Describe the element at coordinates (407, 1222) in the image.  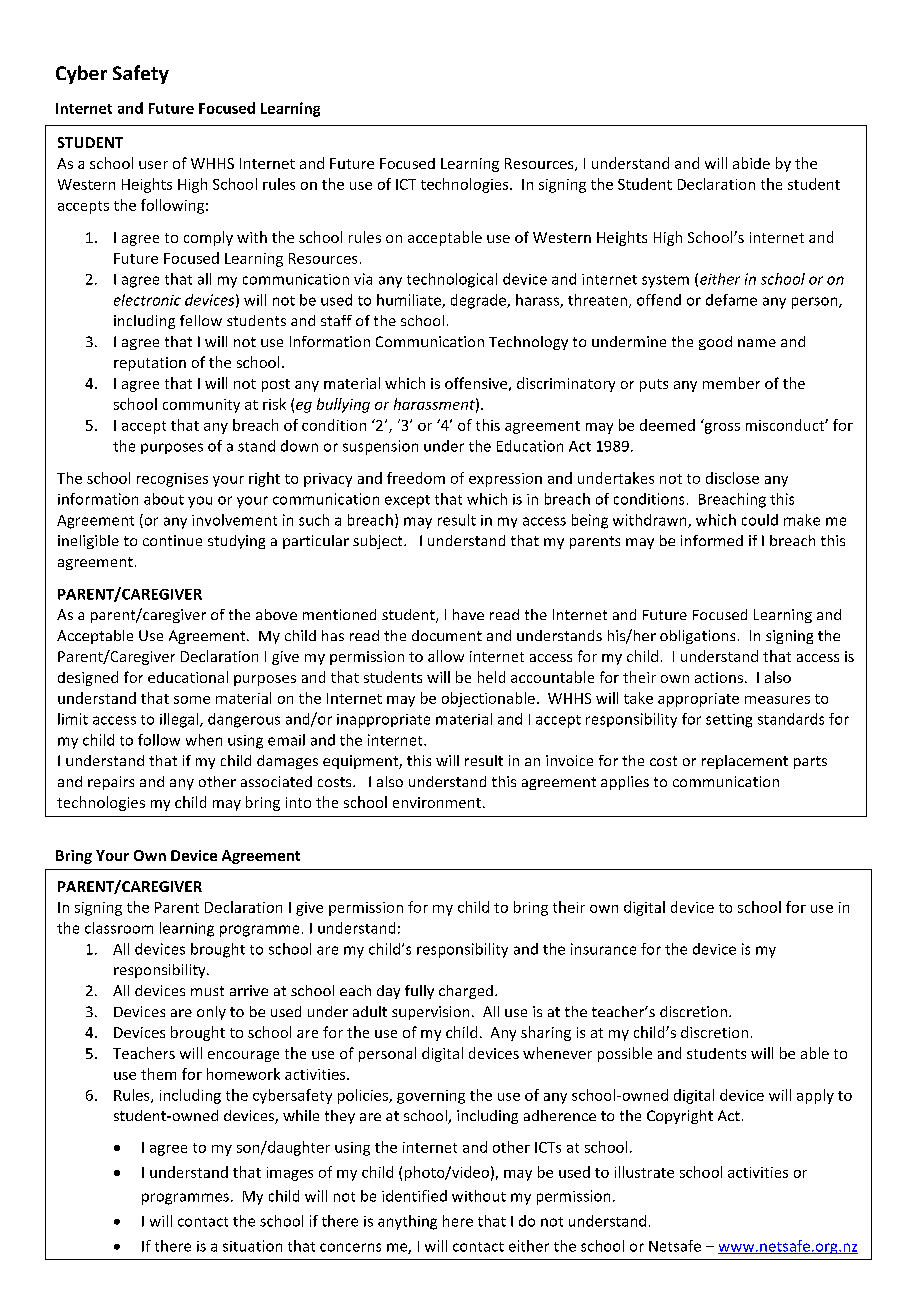
I see `anything` at that location.
